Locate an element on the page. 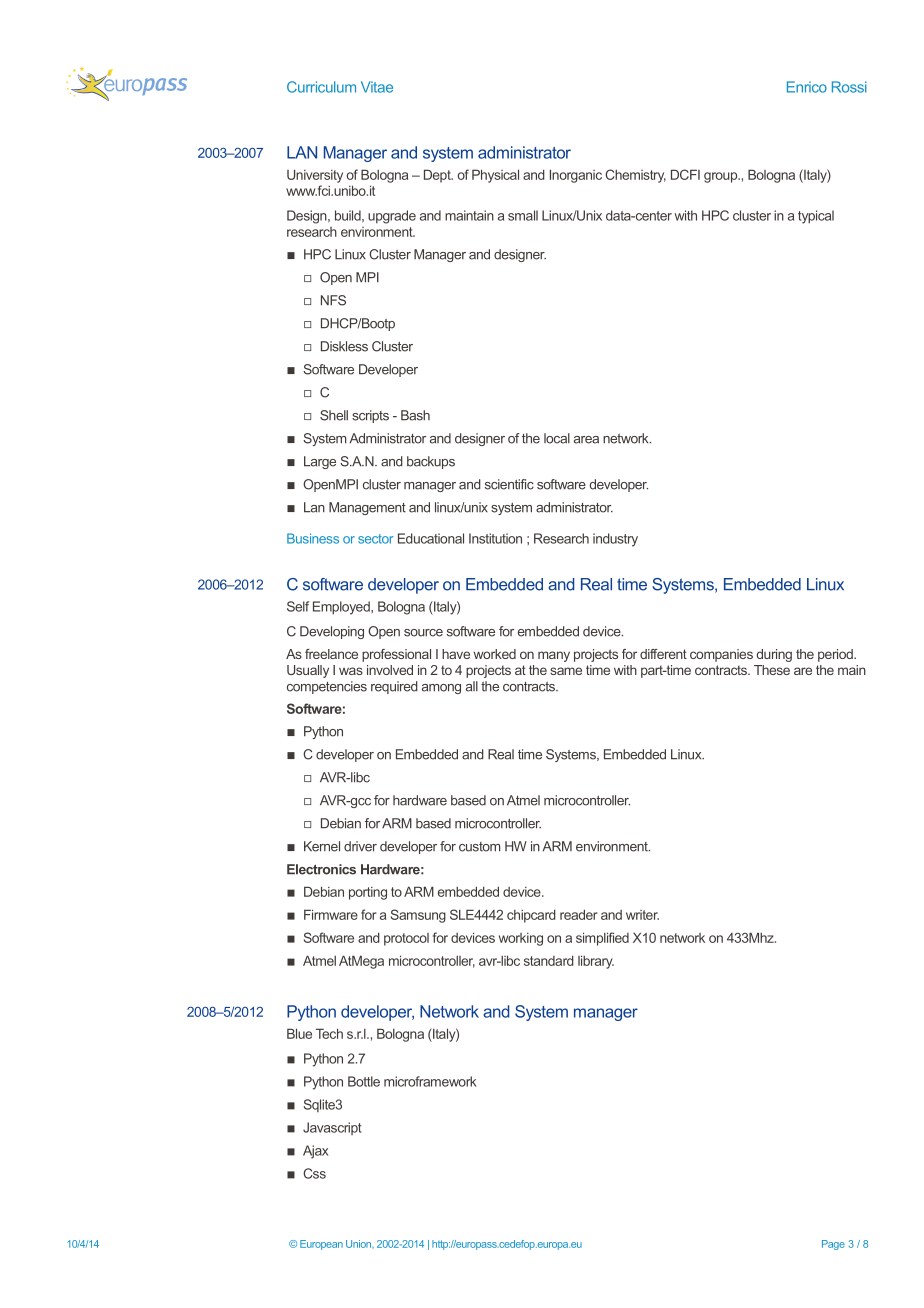  was is located at coordinates (351, 671).
